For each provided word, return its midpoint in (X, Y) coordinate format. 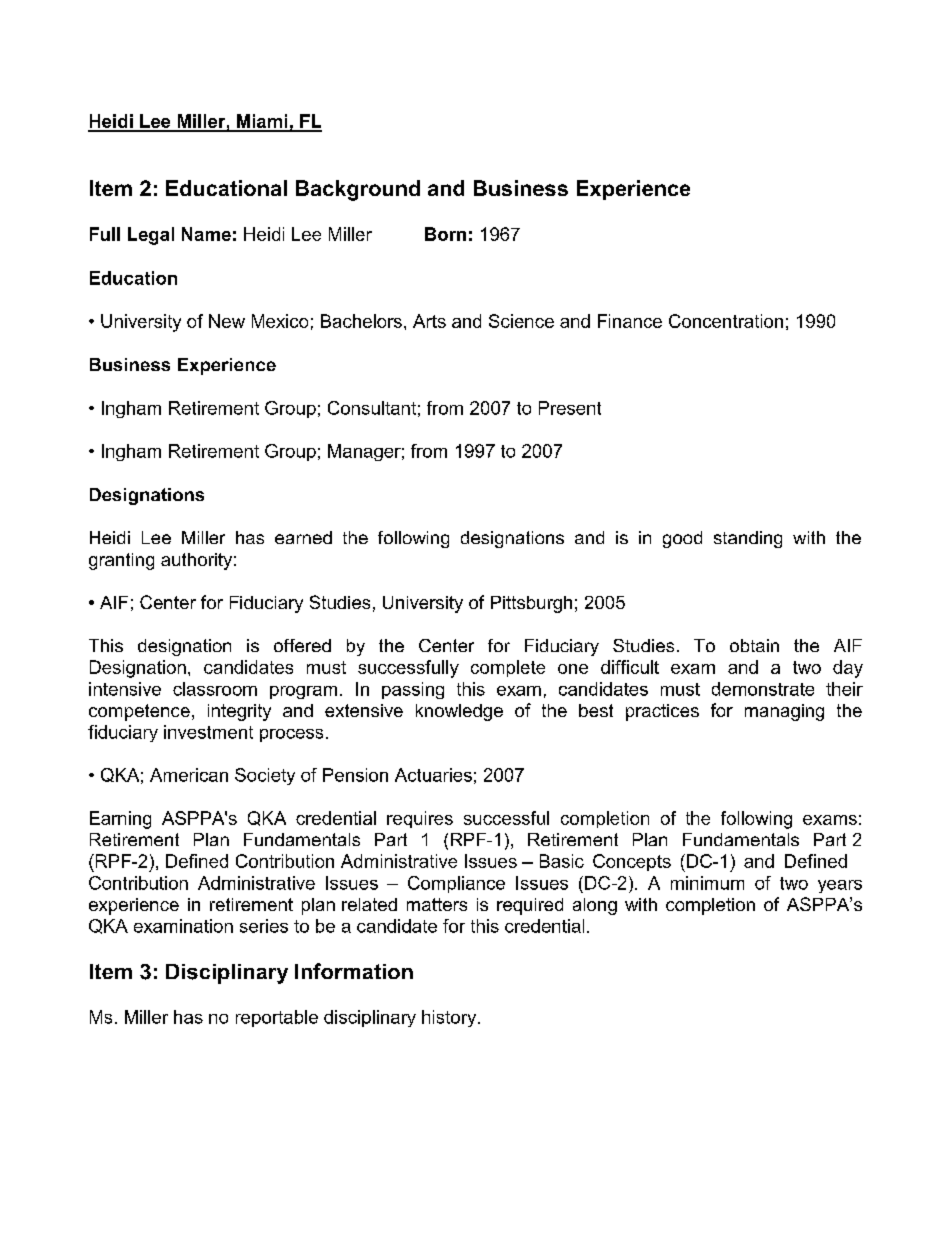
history (450, 1018)
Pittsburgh (531, 604)
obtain (754, 645)
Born (445, 234)
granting (121, 561)
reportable (277, 1018)
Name (206, 234)
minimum (707, 883)
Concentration (726, 321)
